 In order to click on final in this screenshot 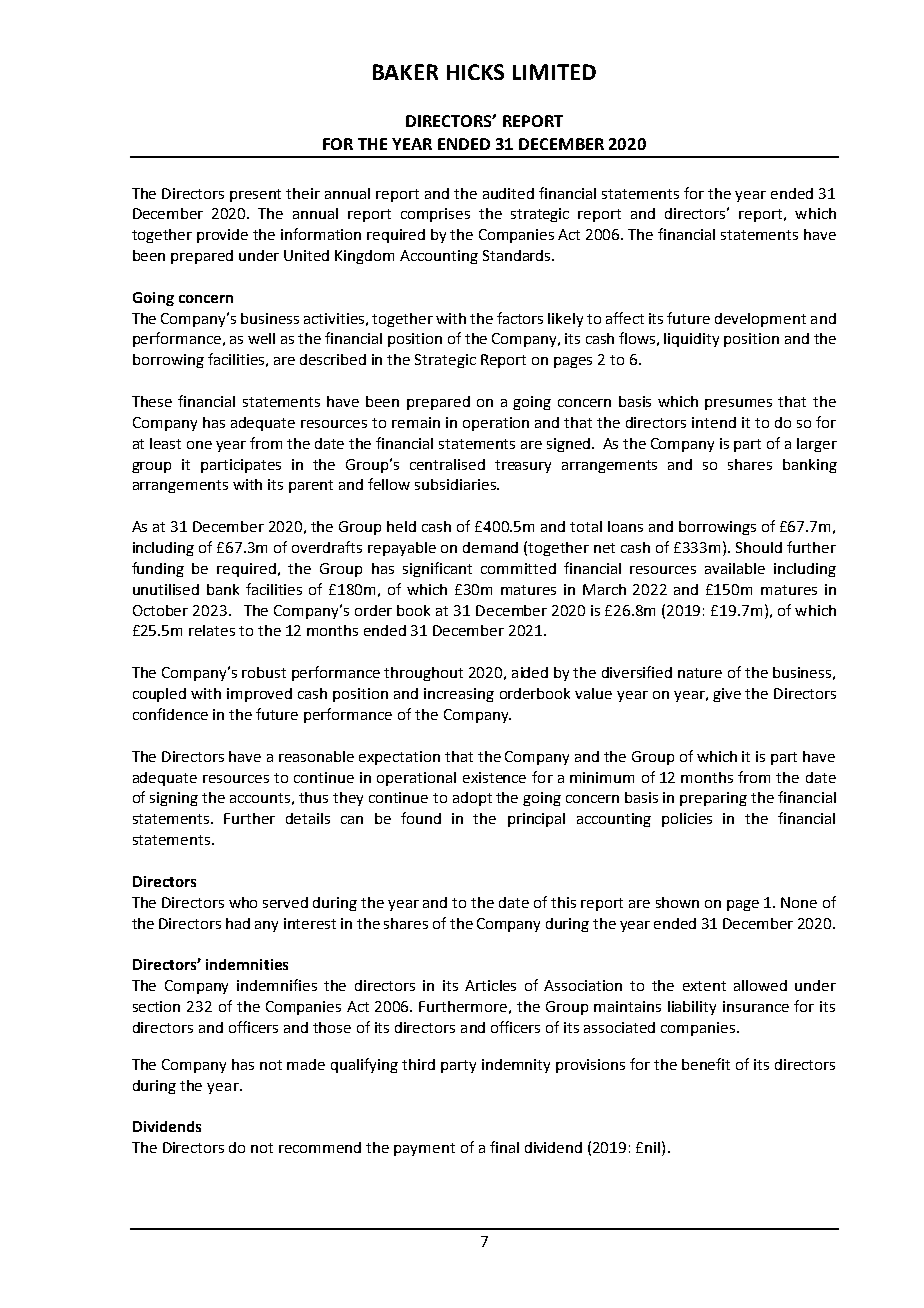, I will do `click(504, 1147)`.
